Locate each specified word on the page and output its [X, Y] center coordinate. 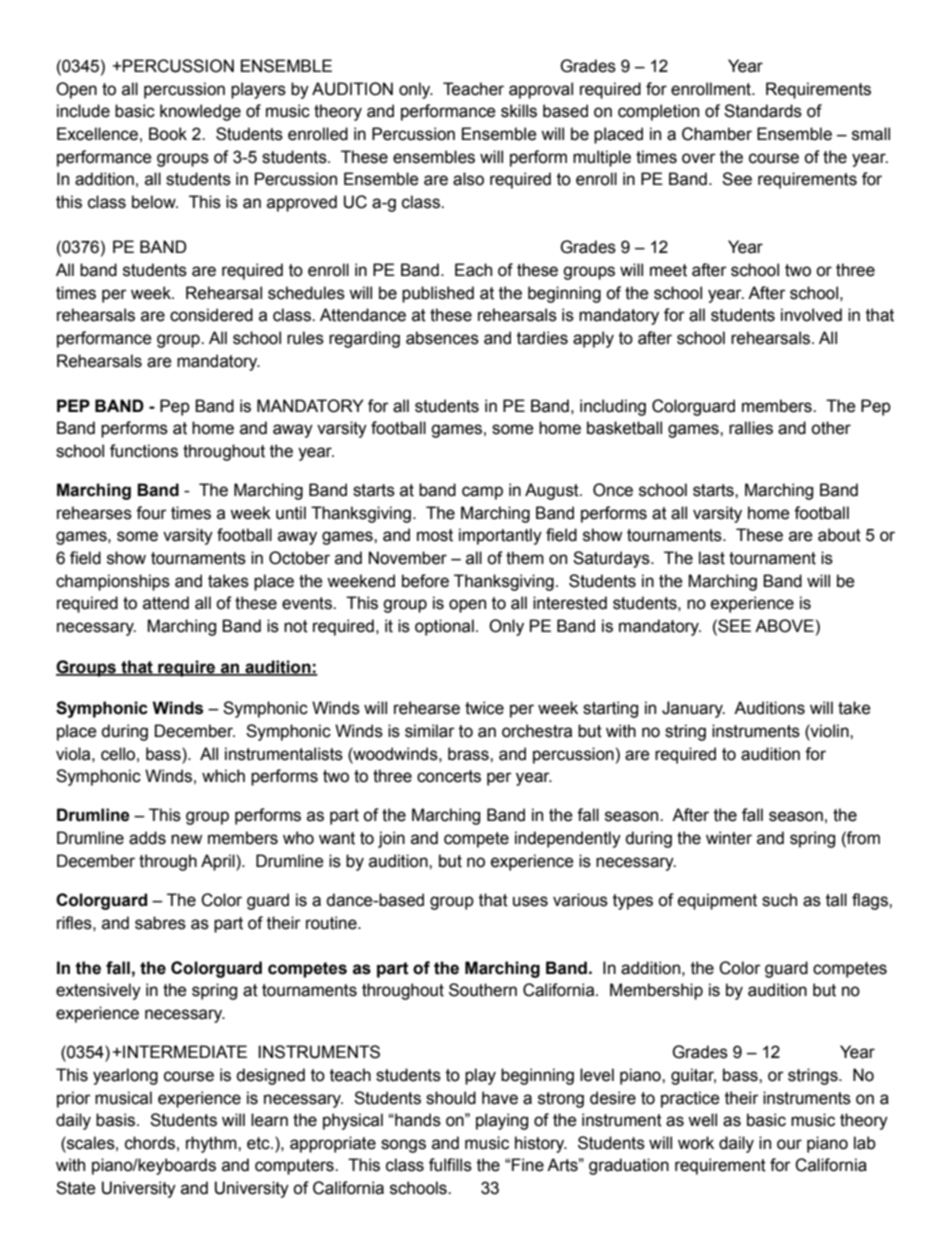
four [151, 513]
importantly [500, 536]
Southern [483, 990]
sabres [160, 923]
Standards [763, 111]
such [779, 900]
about [839, 535]
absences [442, 338]
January [693, 709]
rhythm [212, 1144]
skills [519, 111]
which [223, 776]
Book [168, 134]
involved [811, 315]
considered [211, 315]
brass [469, 754]
